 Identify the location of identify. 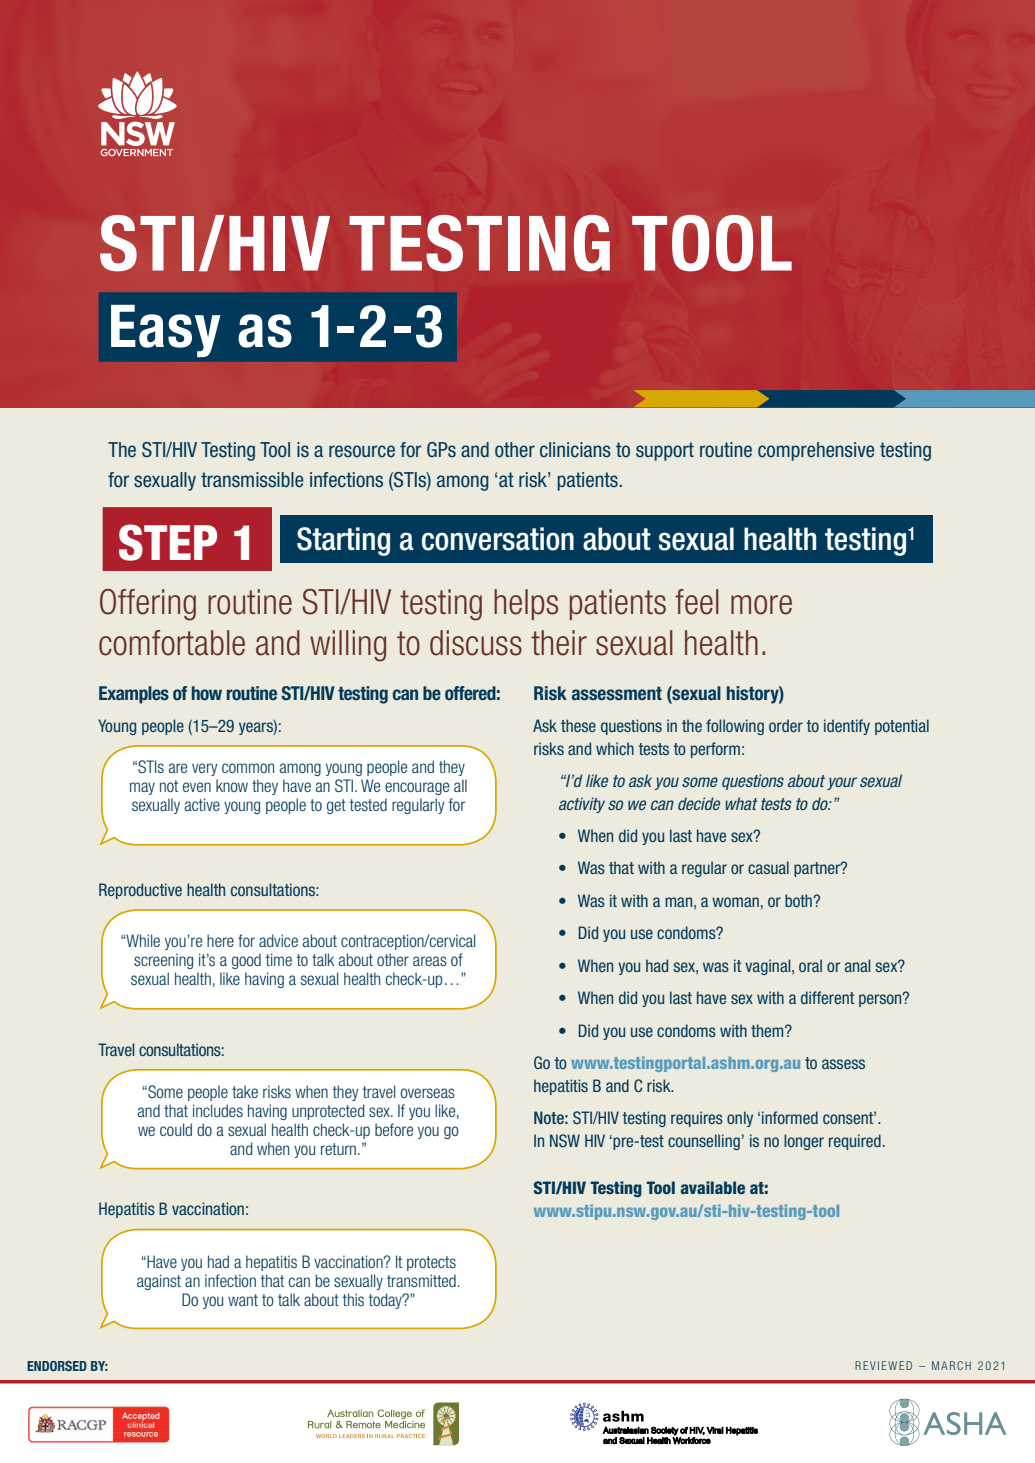
(847, 727).
